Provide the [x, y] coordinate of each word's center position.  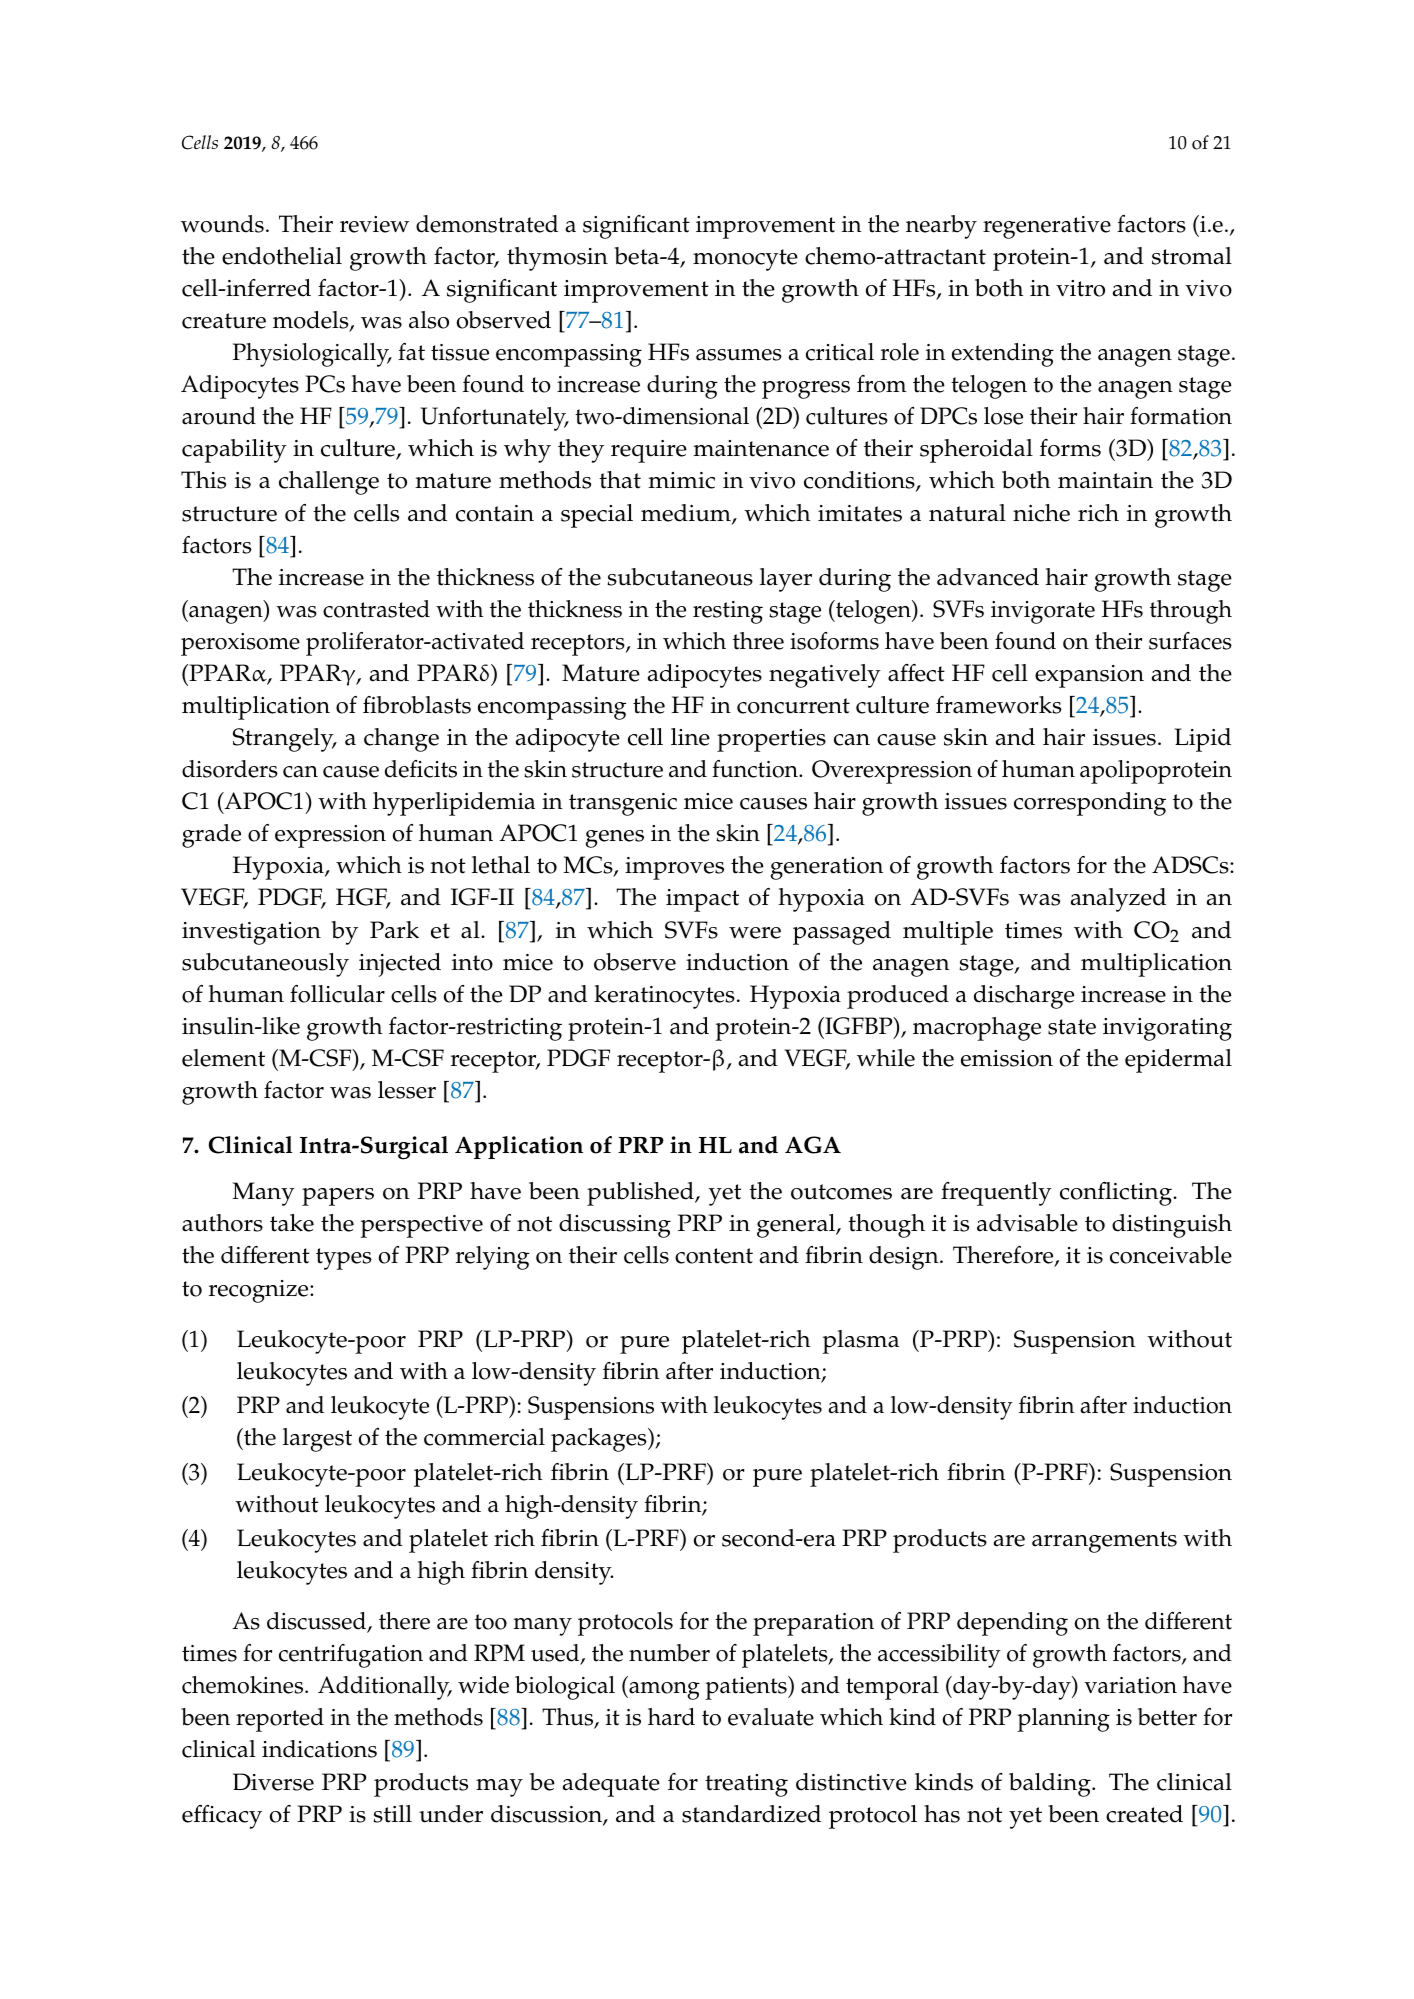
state [1072, 1027]
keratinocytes [664, 997]
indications [319, 1749]
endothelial [282, 256]
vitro [1080, 288]
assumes [739, 355]
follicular [337, 994]
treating [746, 1785]
